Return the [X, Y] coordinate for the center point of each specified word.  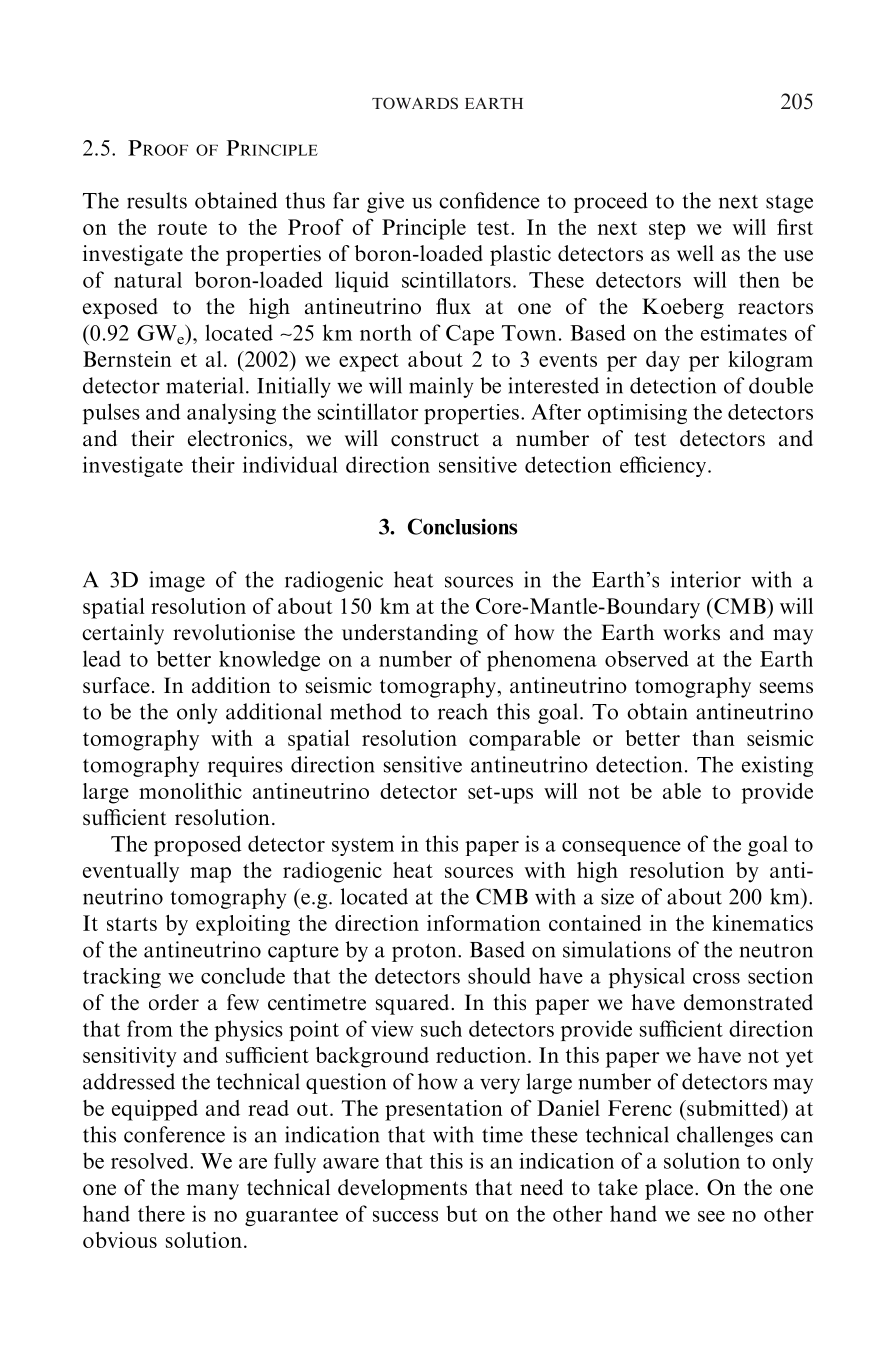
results [157, 200]
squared [414, 1004]
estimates [744, 332]
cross [716, 978]
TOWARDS [415, 103]
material [204, 385]
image [177, 581]
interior [706, 579]
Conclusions [462, 526]
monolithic [190, 791]
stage [789, 204]
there [161, 1213]
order [174, 1002]
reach [463, 711]
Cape [470, 335]
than [713, 738]
